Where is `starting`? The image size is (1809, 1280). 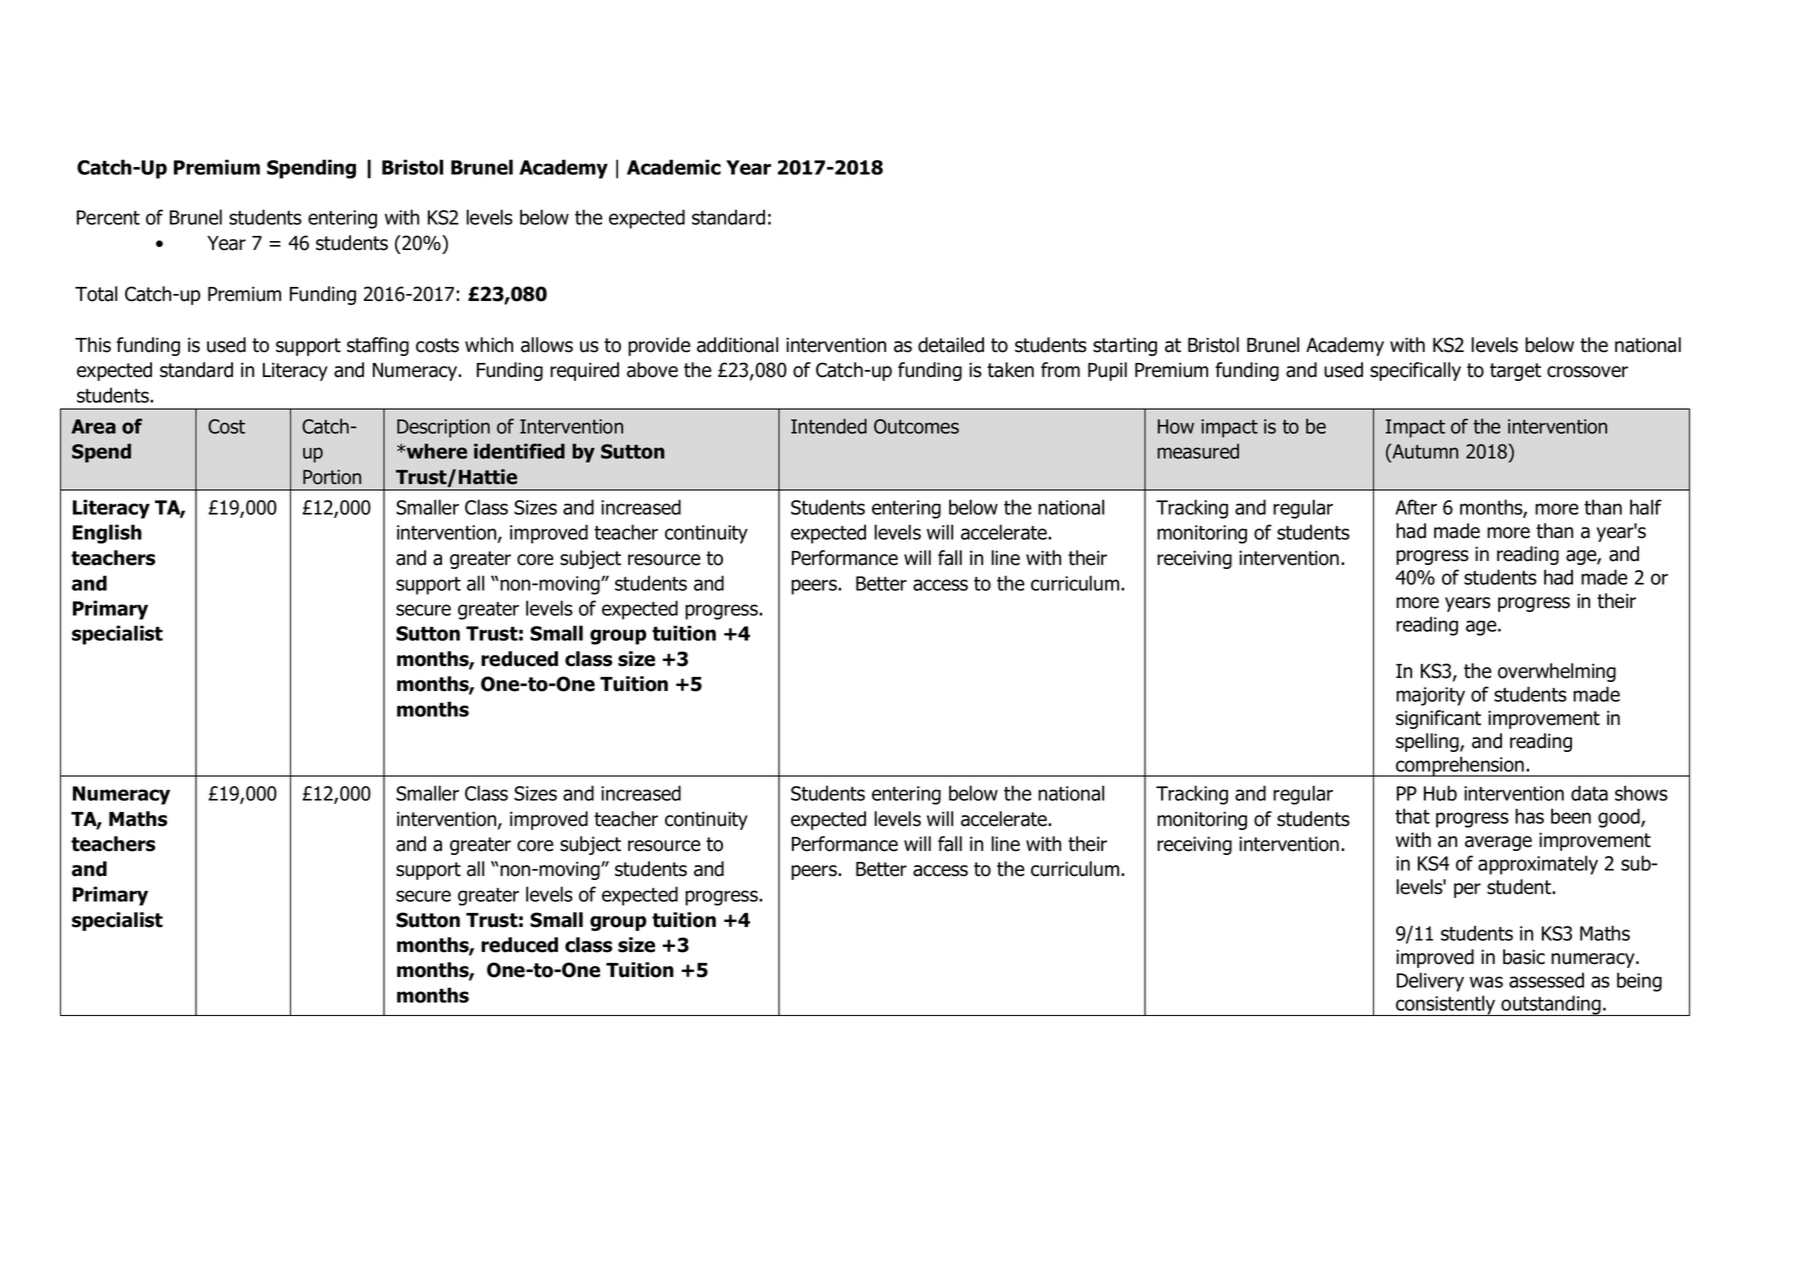 starting is located at coordinates (1125, 346).
